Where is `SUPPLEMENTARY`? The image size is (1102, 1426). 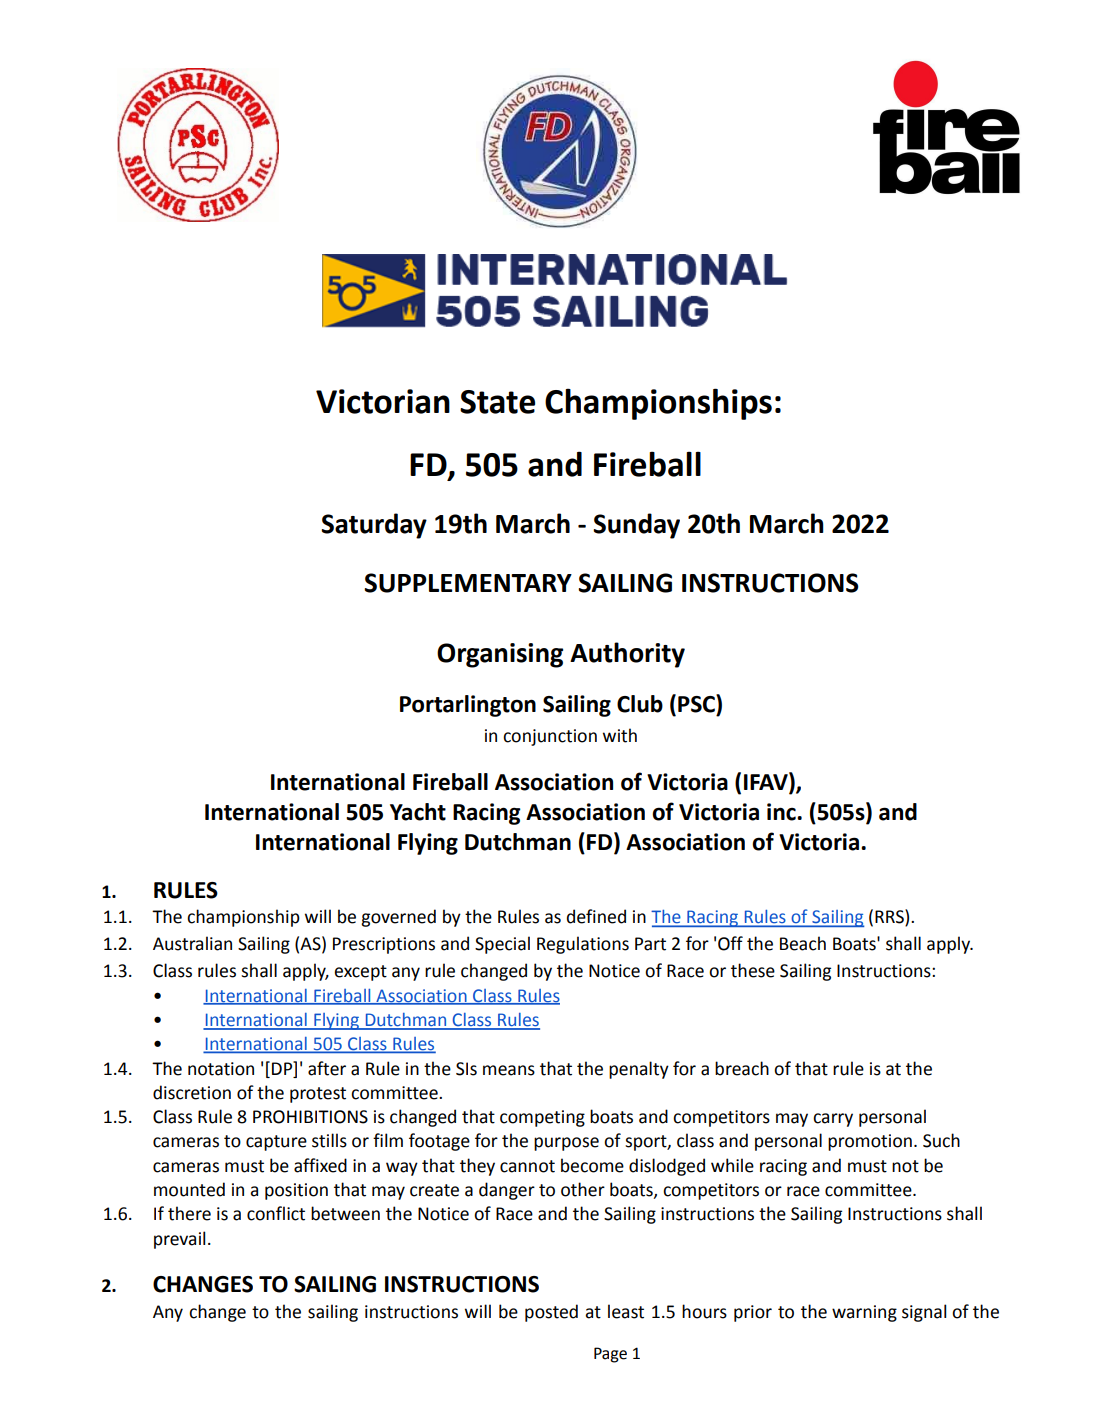 SUPPLEMENTARY is located at coordinates (468, 583).
